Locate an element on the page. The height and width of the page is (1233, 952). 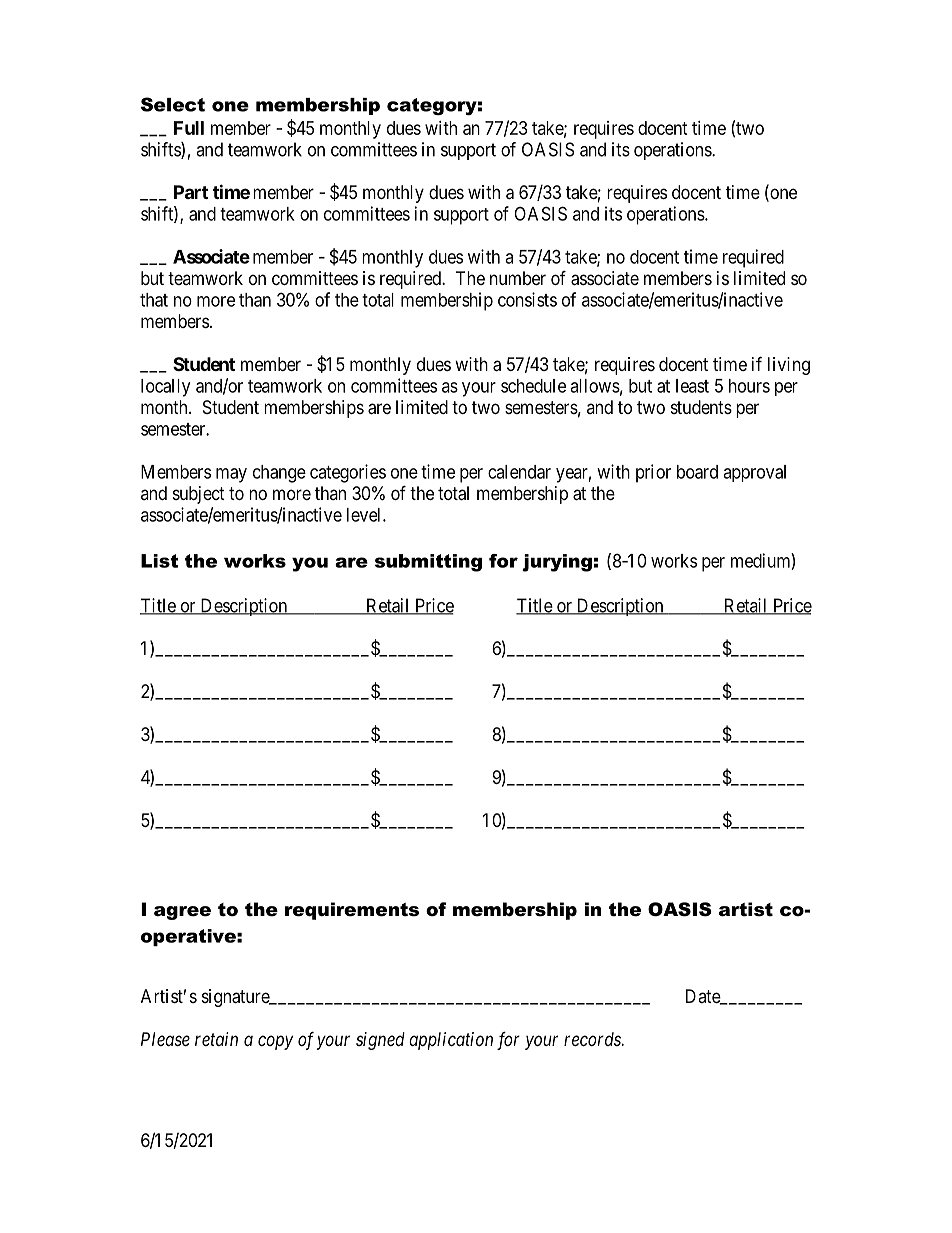
retain is located at coordinates (216, 1039).
